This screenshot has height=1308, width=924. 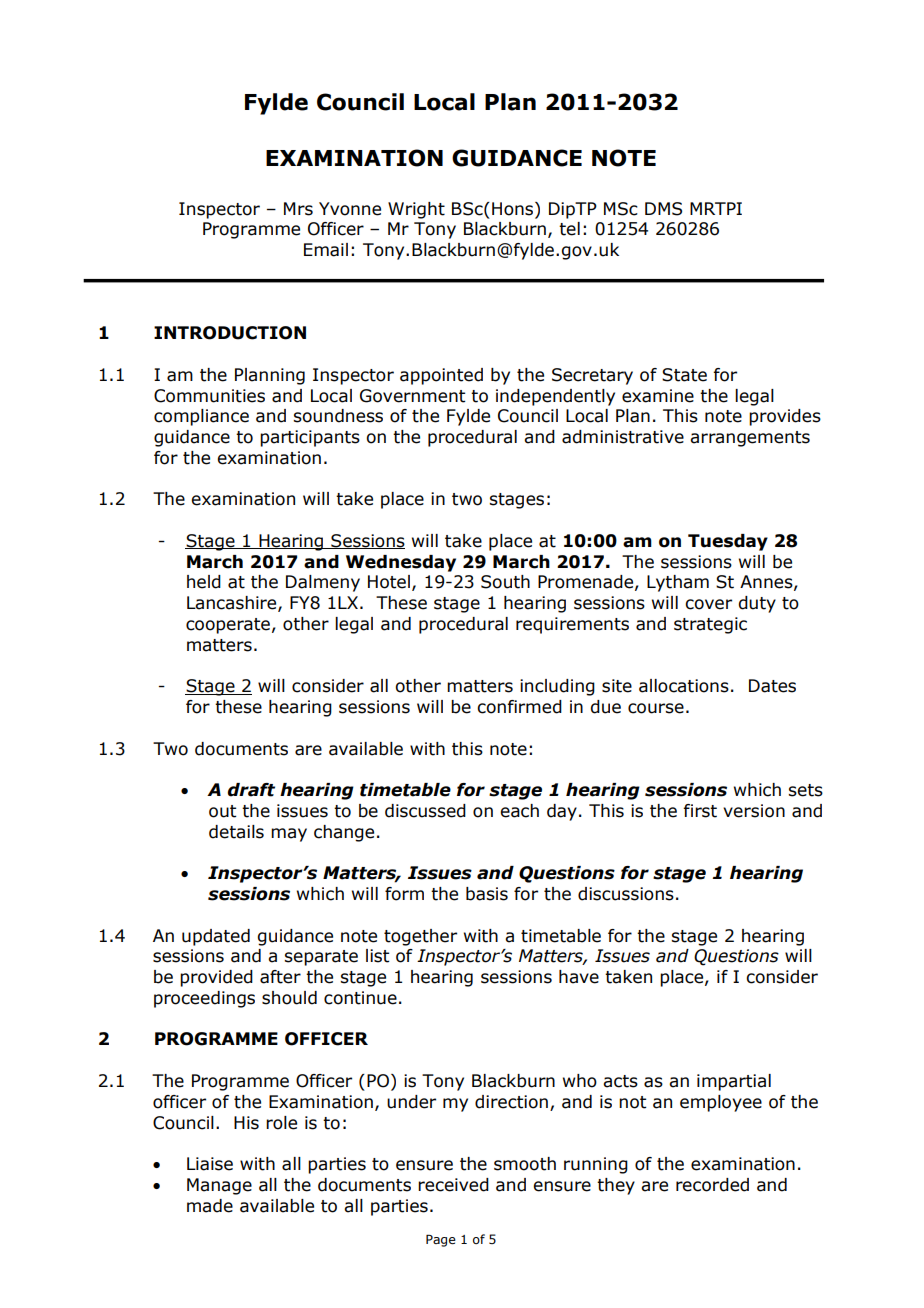 What do you see at coordinates (298, 209) in the screenshot?
I see `Mrs` at bounding box center [298, 209].
